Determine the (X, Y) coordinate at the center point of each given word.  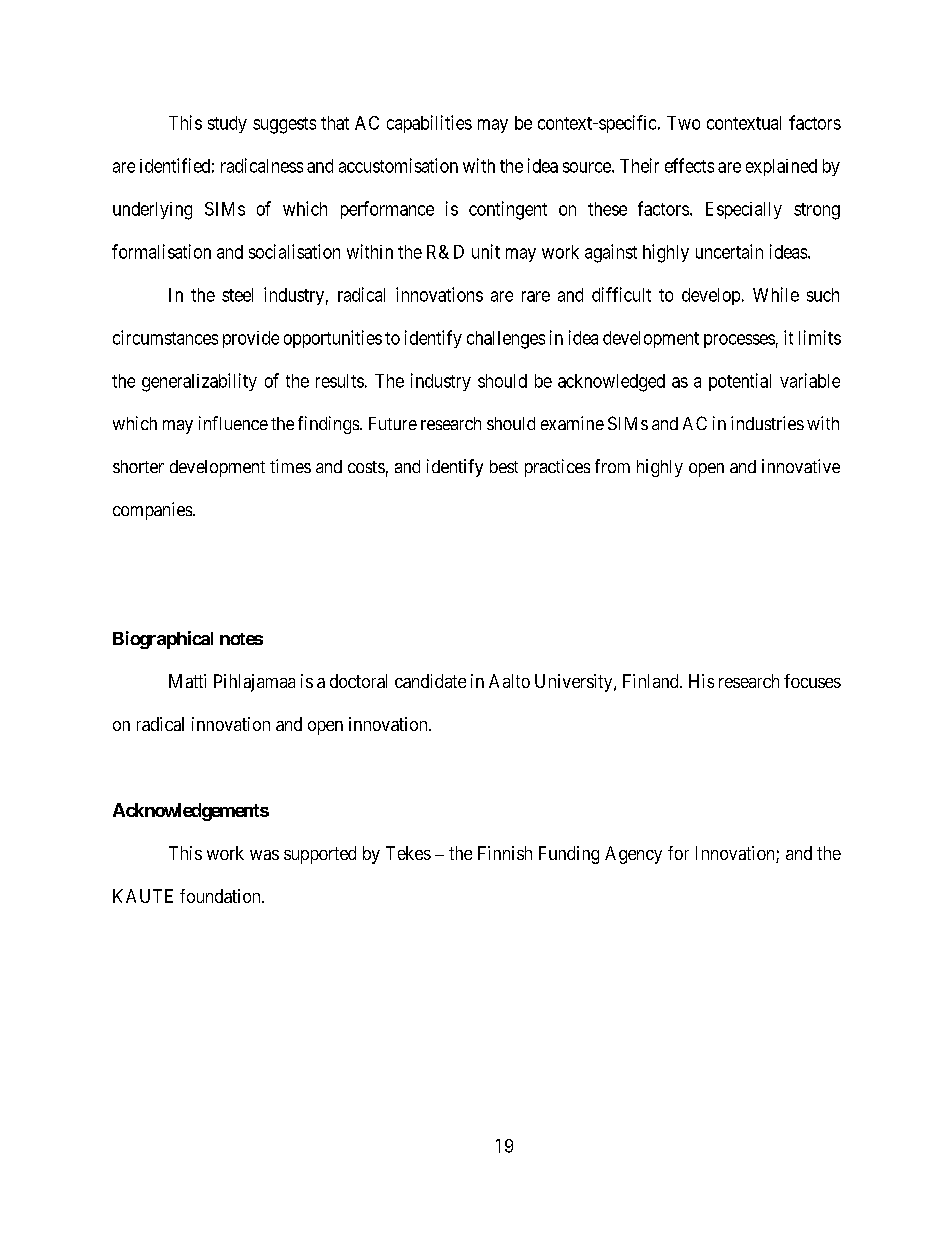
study (227, 124)
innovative (801, 466)
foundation (221, 896)
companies (153, 511)
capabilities (429, 124)
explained (781, 167)
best (504, 466)
